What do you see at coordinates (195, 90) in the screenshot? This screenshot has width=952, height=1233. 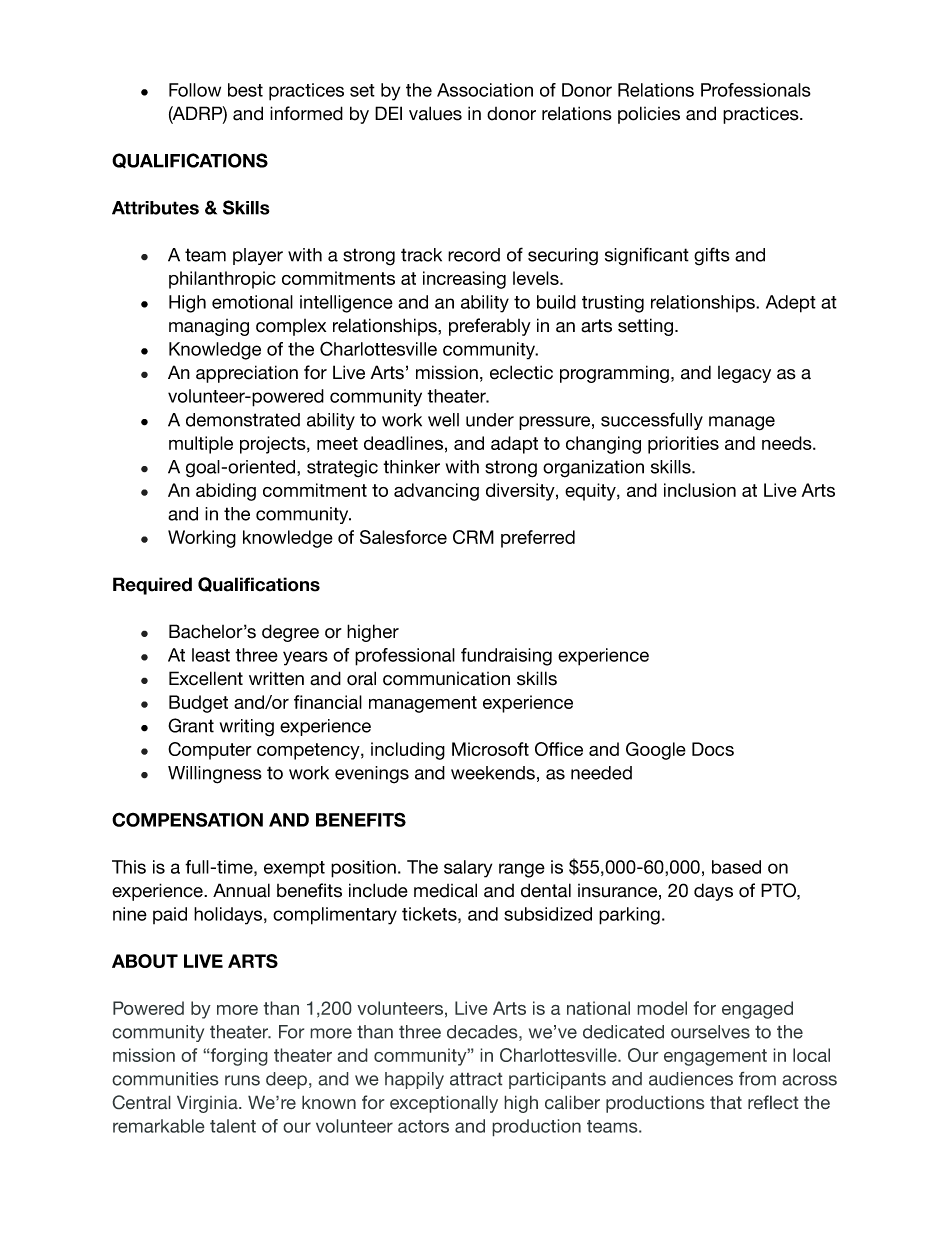 I see `Follow` at bounding box center [195, 90].
